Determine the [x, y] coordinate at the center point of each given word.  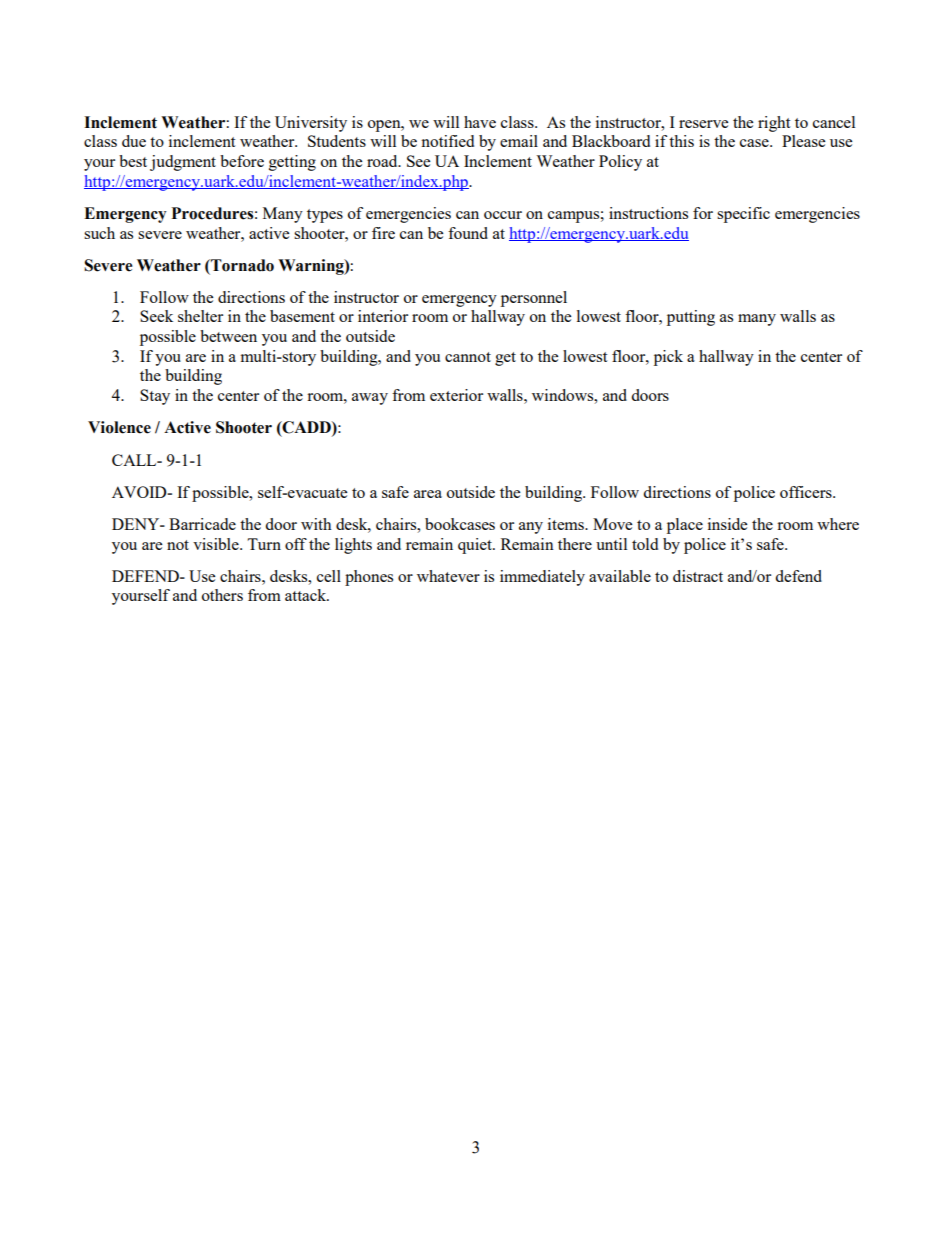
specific [743, 215]
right [774, 124]
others [222, 595]
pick [668, 358]
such [99, 233]
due [134, 141]
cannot [468, 357]
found [468, 233]
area [428, 494]
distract [698, 576]
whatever [448, 576]
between [228, 336]
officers [807, 492]
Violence [119, 427]
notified [447, 141]
